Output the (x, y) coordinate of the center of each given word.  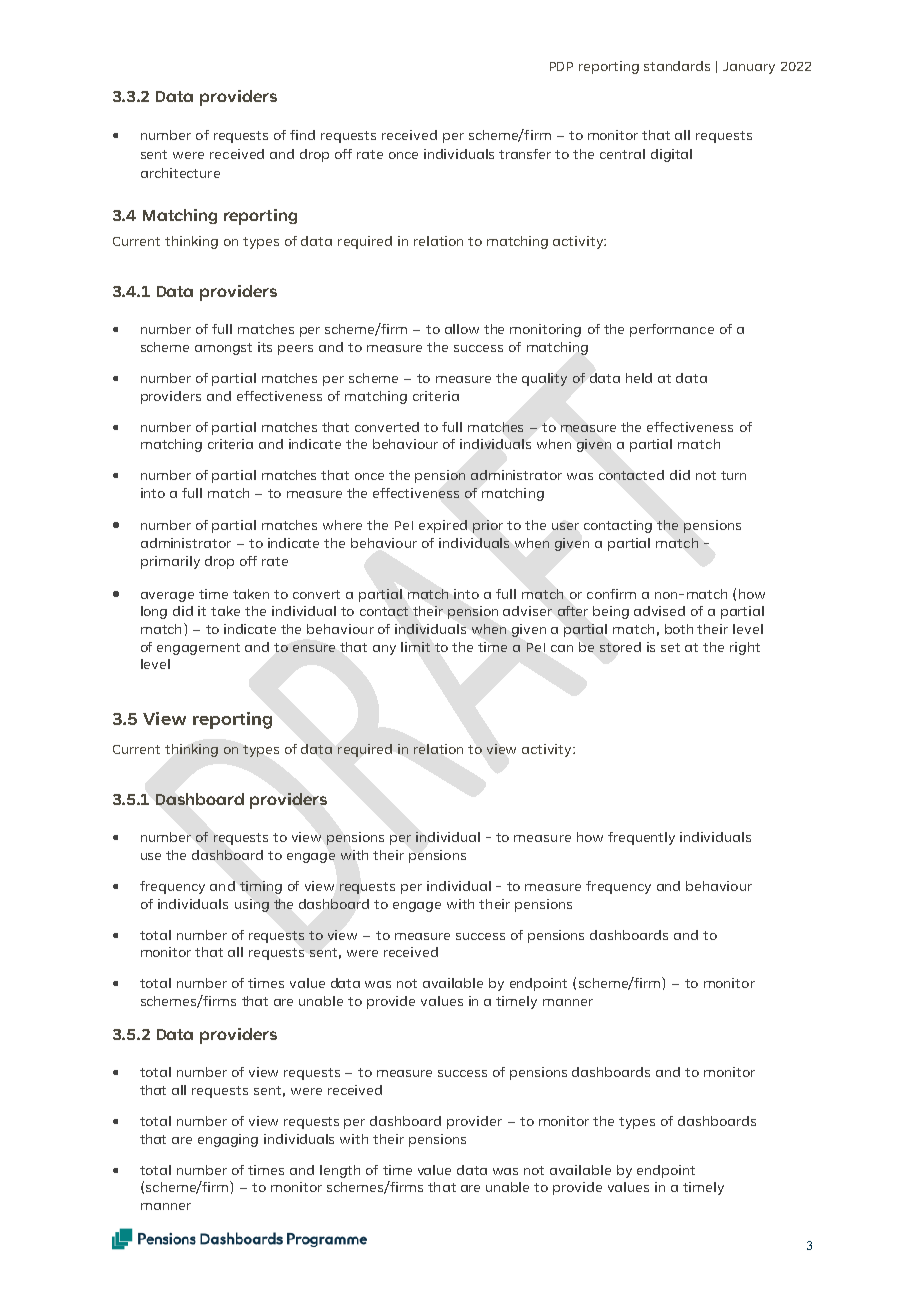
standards (677, 66)
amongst (223, 349)
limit (415, 647)
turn (733, 475)
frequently (641, 838)
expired (443, 526)
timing (261, 887)
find (302, 135)
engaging (228, 1140)
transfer (525, 154)
